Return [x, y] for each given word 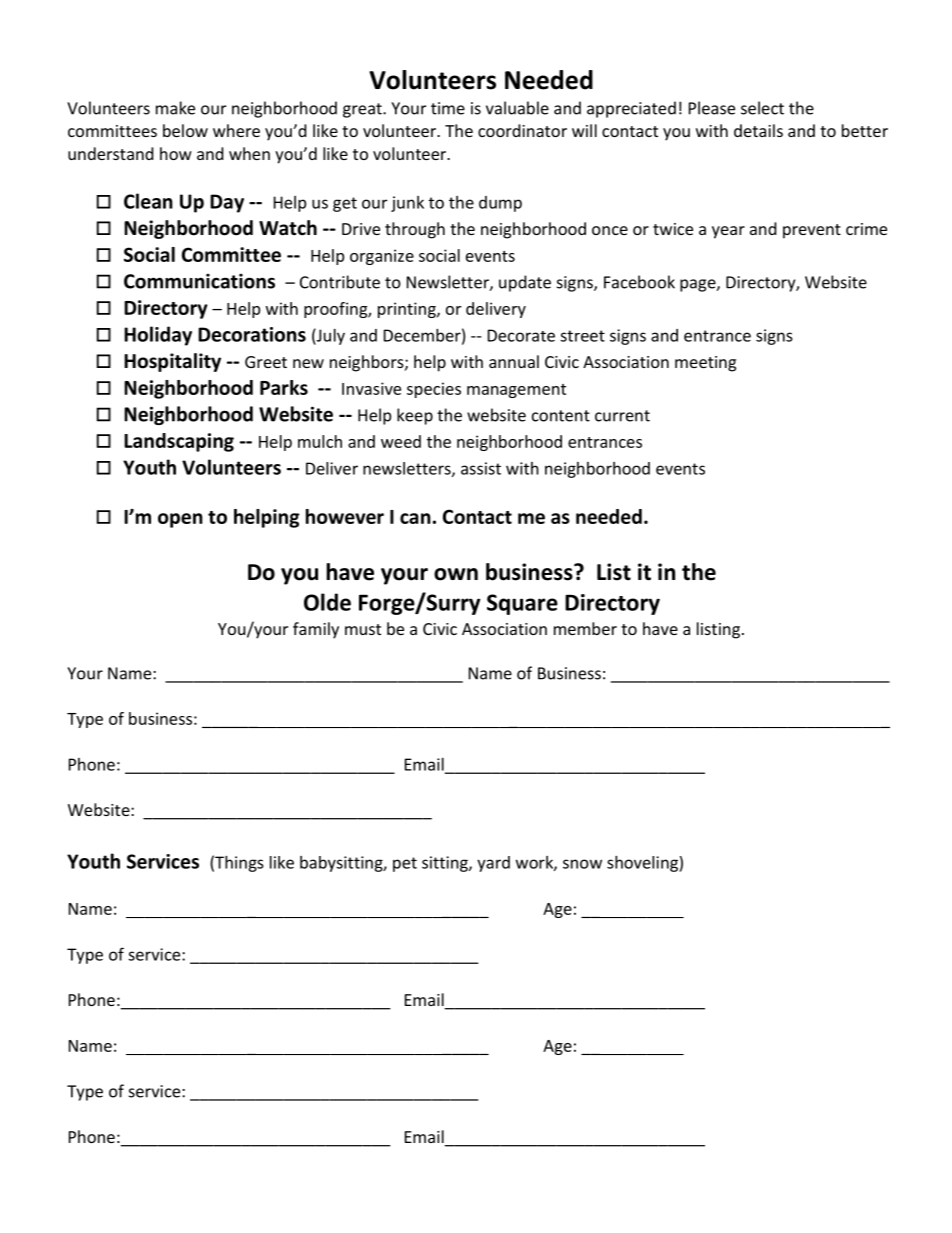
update [525, 283]
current [622, 416]
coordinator [522, 130]
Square [522, 604]
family [316, 630]
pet [405, 864]
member [585, 628]
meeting [705, 364]
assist [481, 468]
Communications [199, 281]
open [180, 520]
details [758, 130]
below [185, 130]
